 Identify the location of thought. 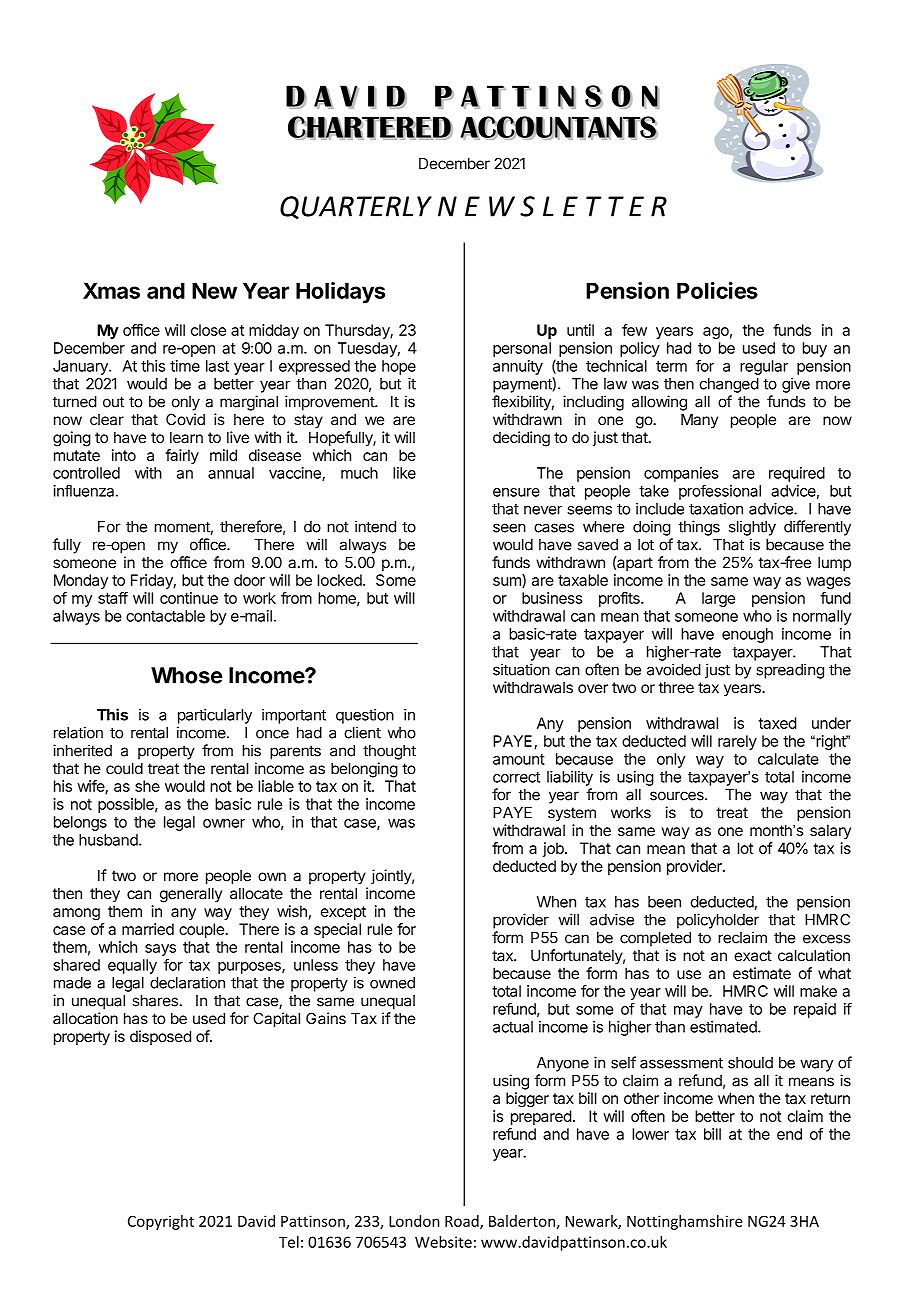
(389, 752).
